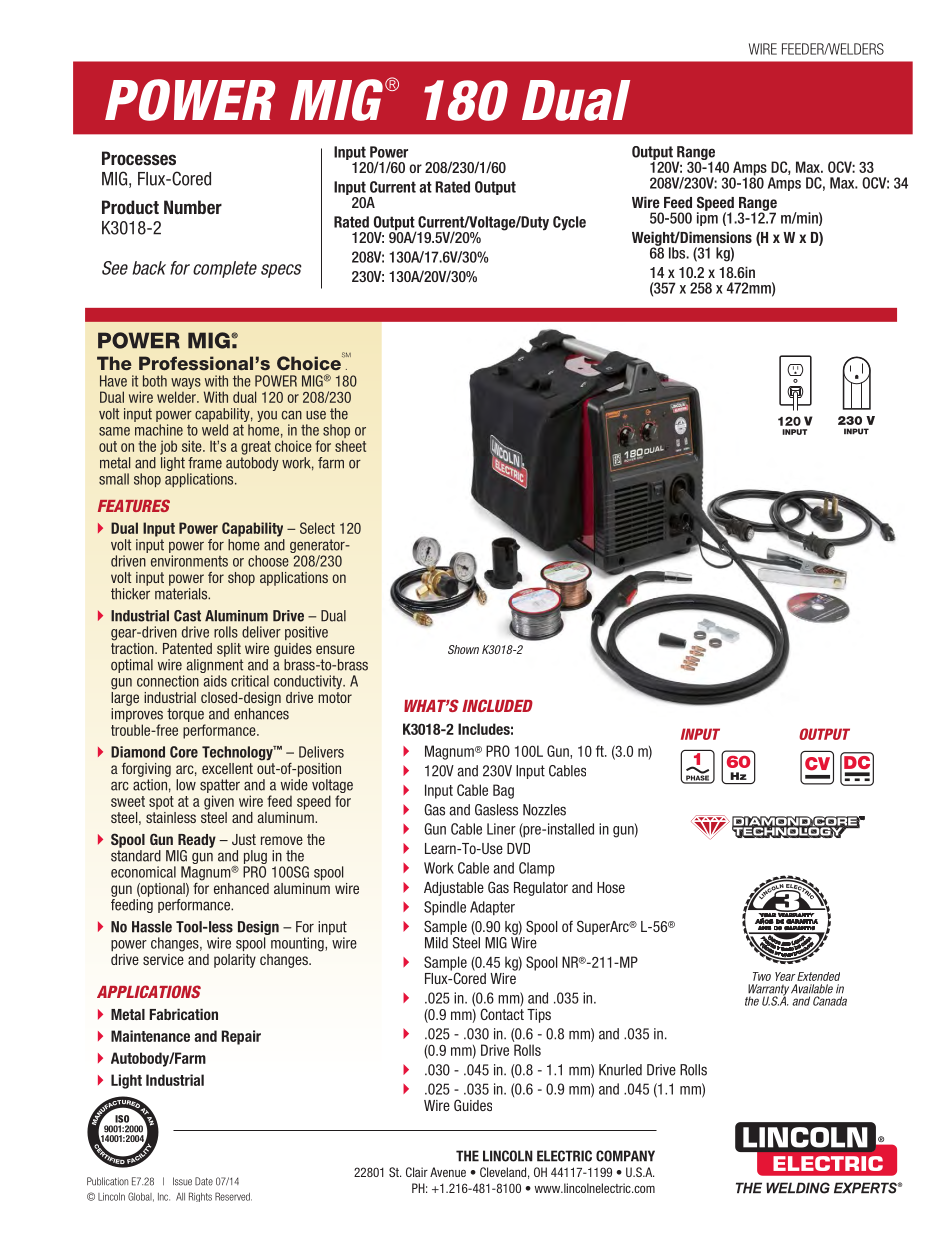 The width and height of the document is (952, 1233). Describe the element at coordinates (707, 218) in the document. I see `ipm` at that location.
